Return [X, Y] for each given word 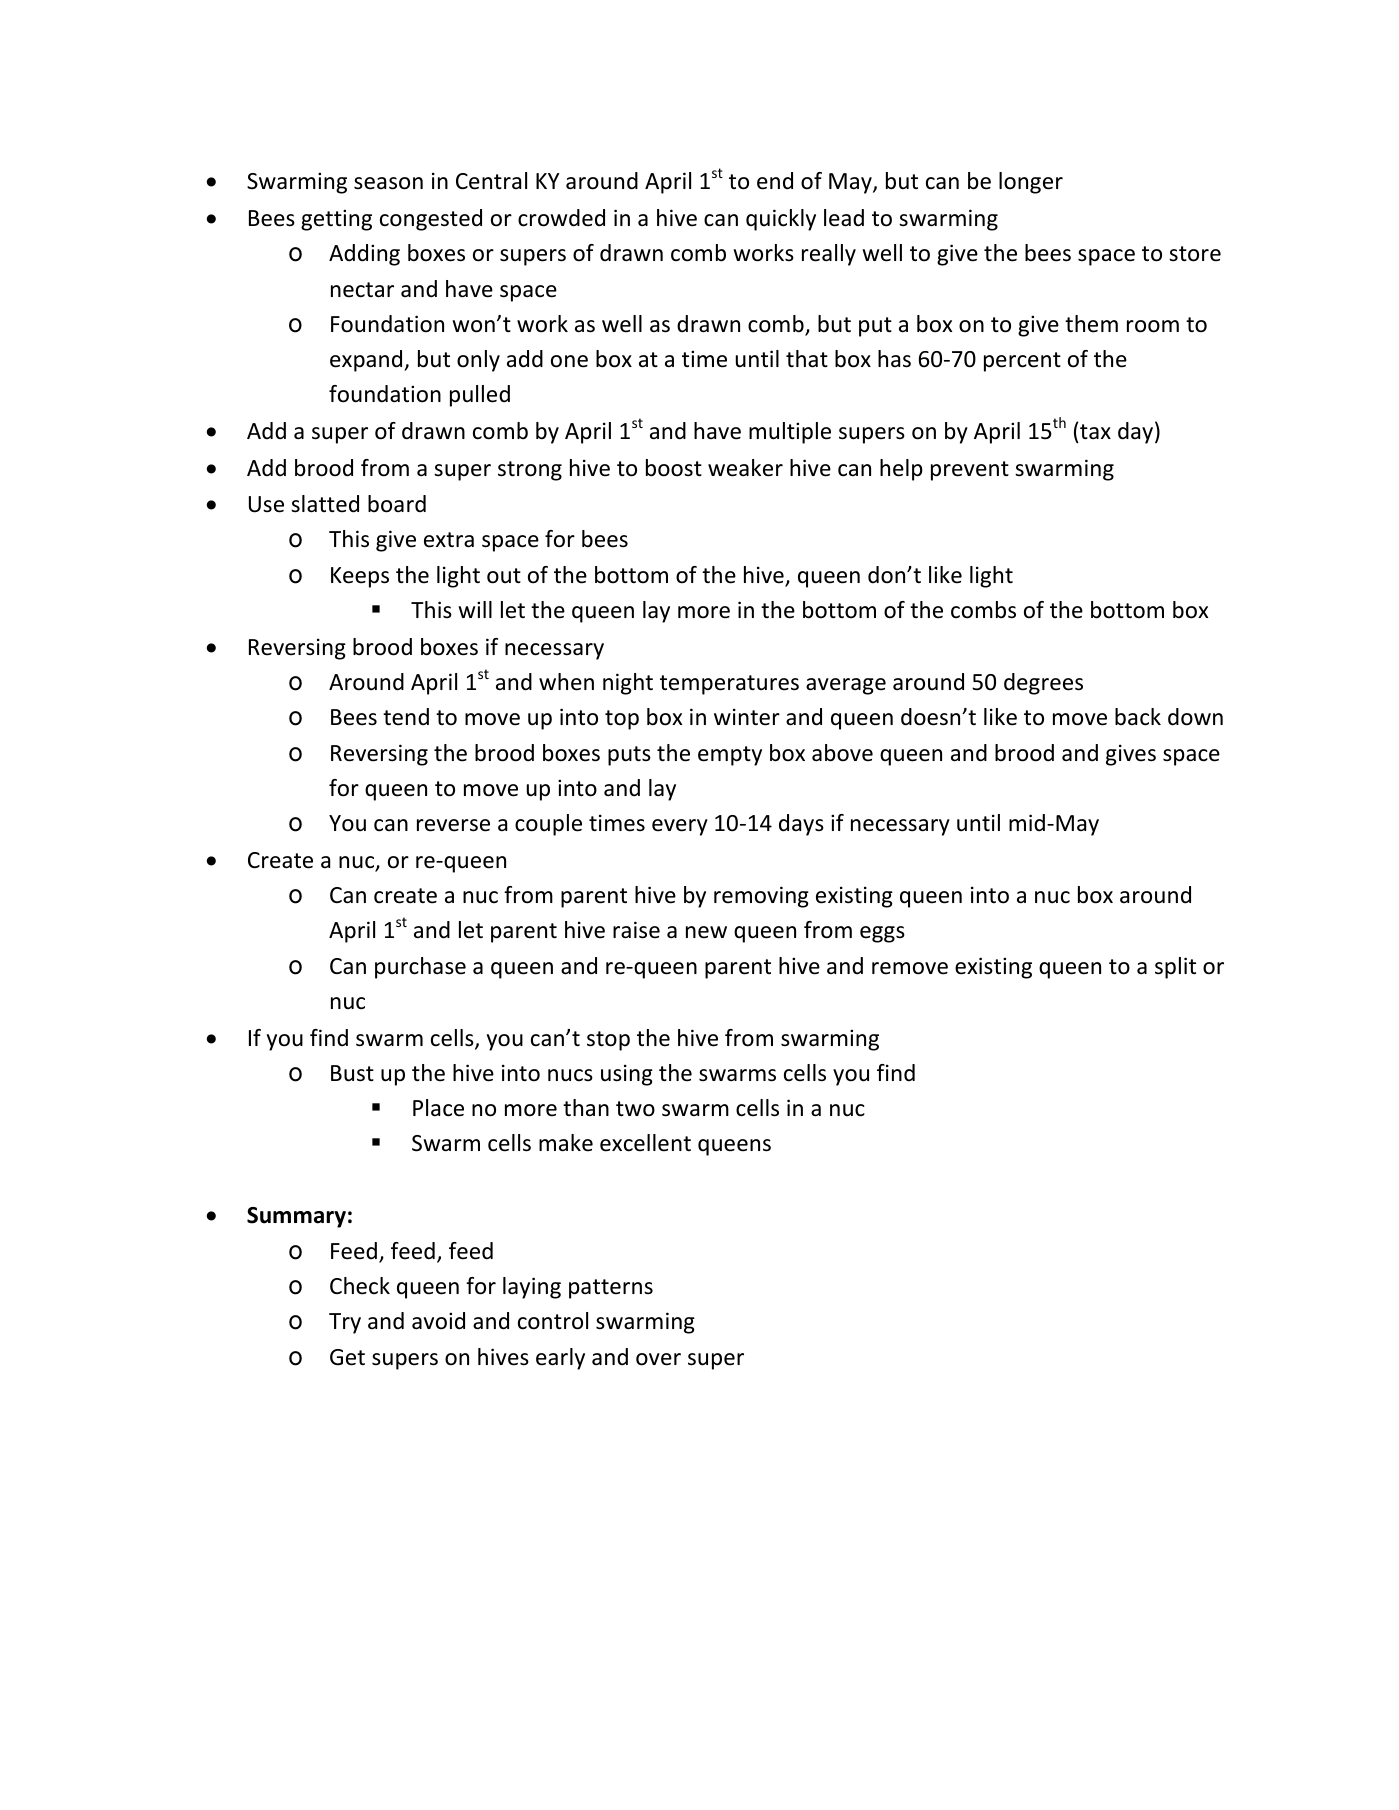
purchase [420, 968]
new [706, 932]
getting [336, 220]
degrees [1043, 684]
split [1175, 968]
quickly [781, 220]
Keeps [360, 577]
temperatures [729, 685]
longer [1031, 183]
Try [345, 1323]
